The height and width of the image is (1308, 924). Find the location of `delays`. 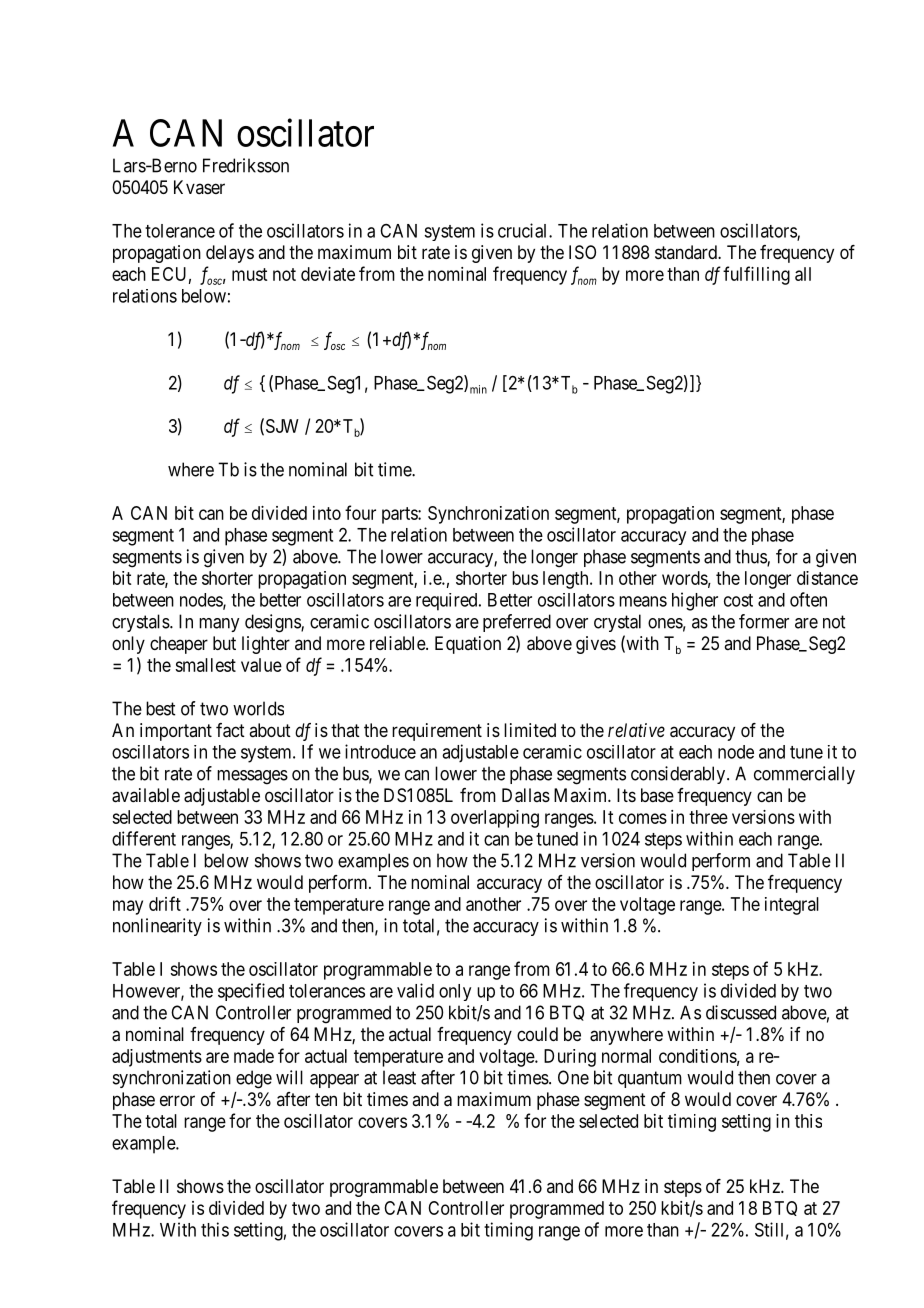

delays is located at coordinates (230, 254).
